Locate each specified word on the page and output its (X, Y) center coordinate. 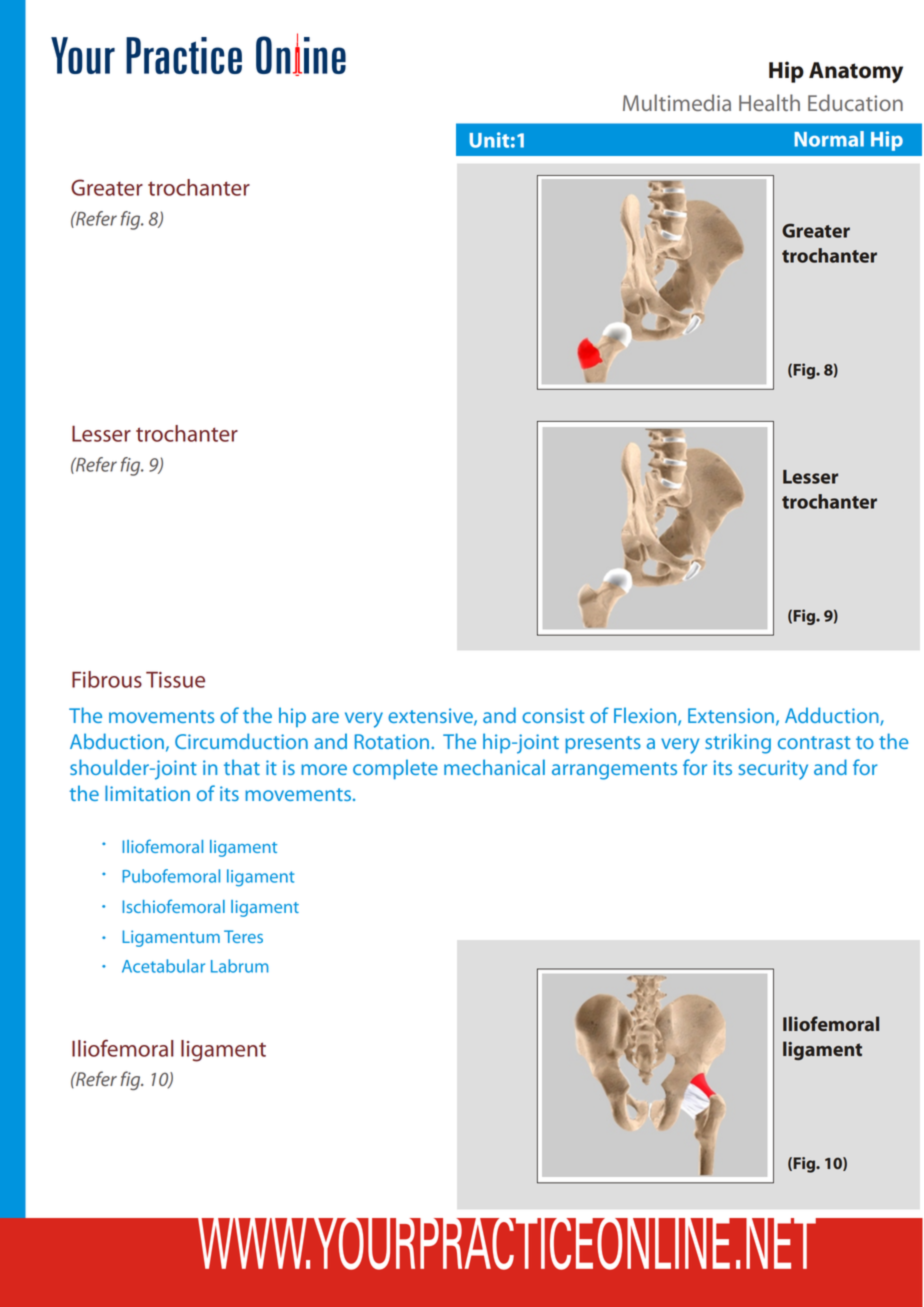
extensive (431, 716)
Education (855, 102)
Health (769, 102)
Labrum (239, 966)
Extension (731, 715)
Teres (243, 936)
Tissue (175, 680)
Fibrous (107, 679)
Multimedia (677, 102)
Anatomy (856, 72)
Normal (829, 139)
